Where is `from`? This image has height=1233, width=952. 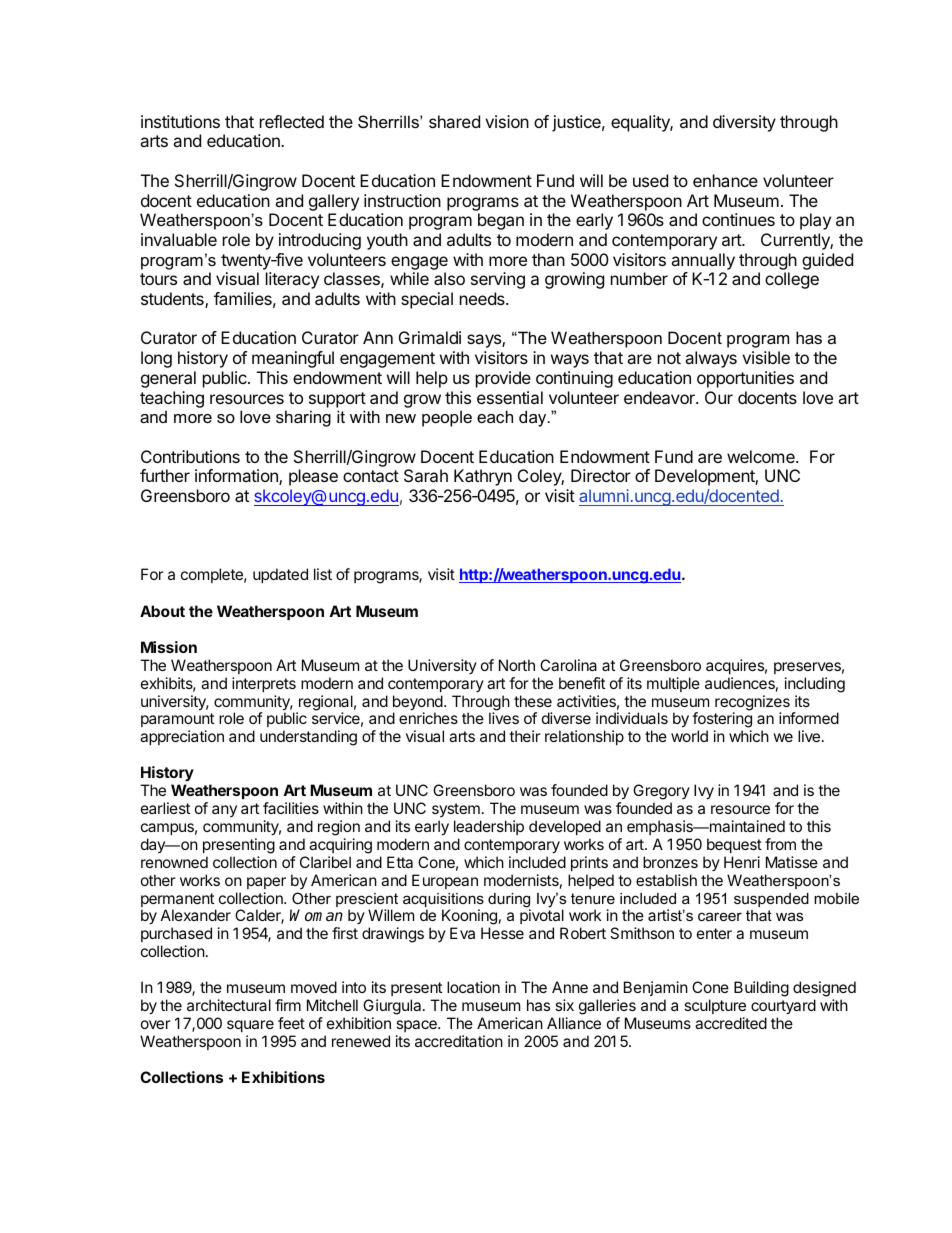 from is located at coordinates (780, 844).
